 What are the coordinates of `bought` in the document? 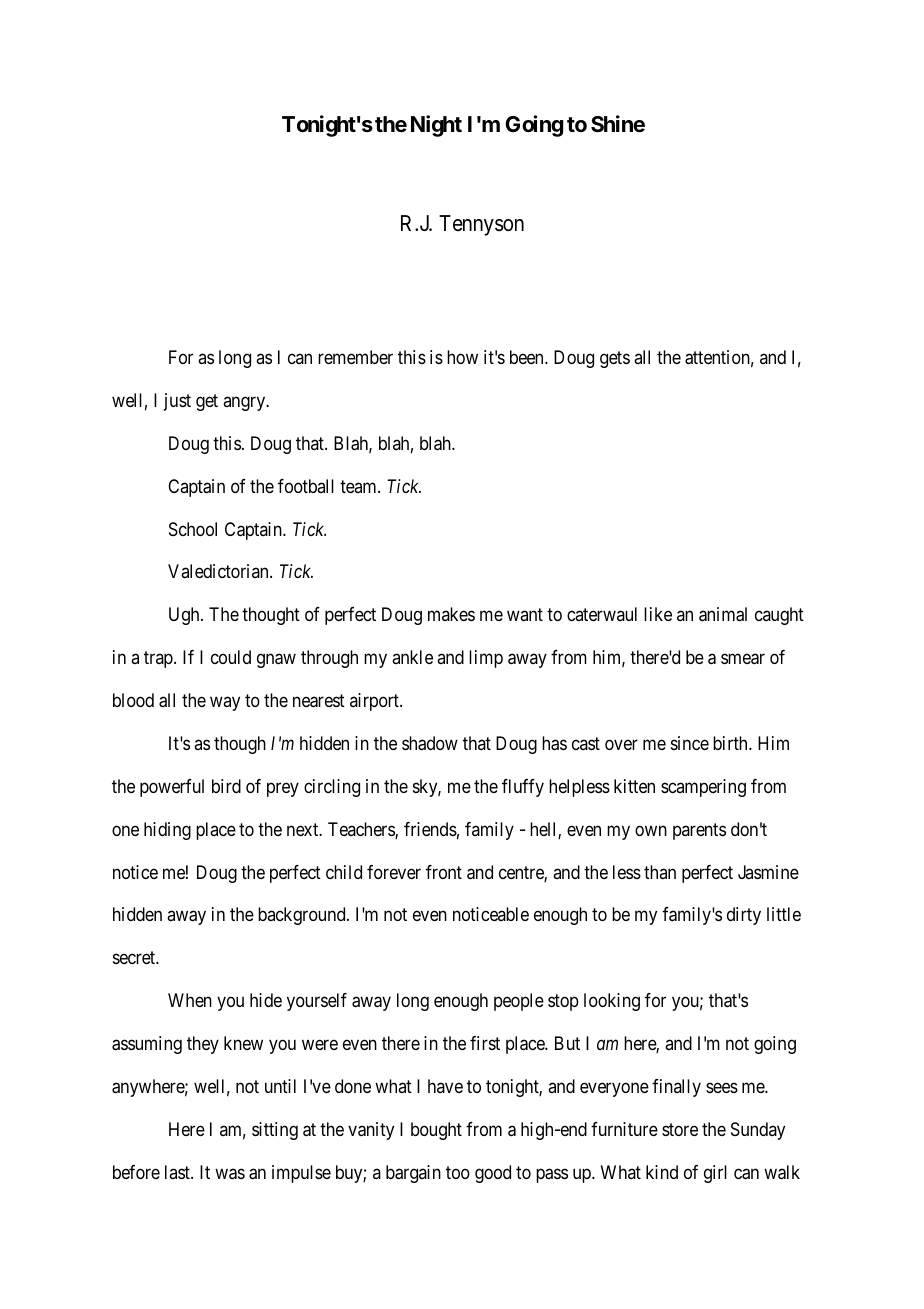 It's located at (436, 1131).
